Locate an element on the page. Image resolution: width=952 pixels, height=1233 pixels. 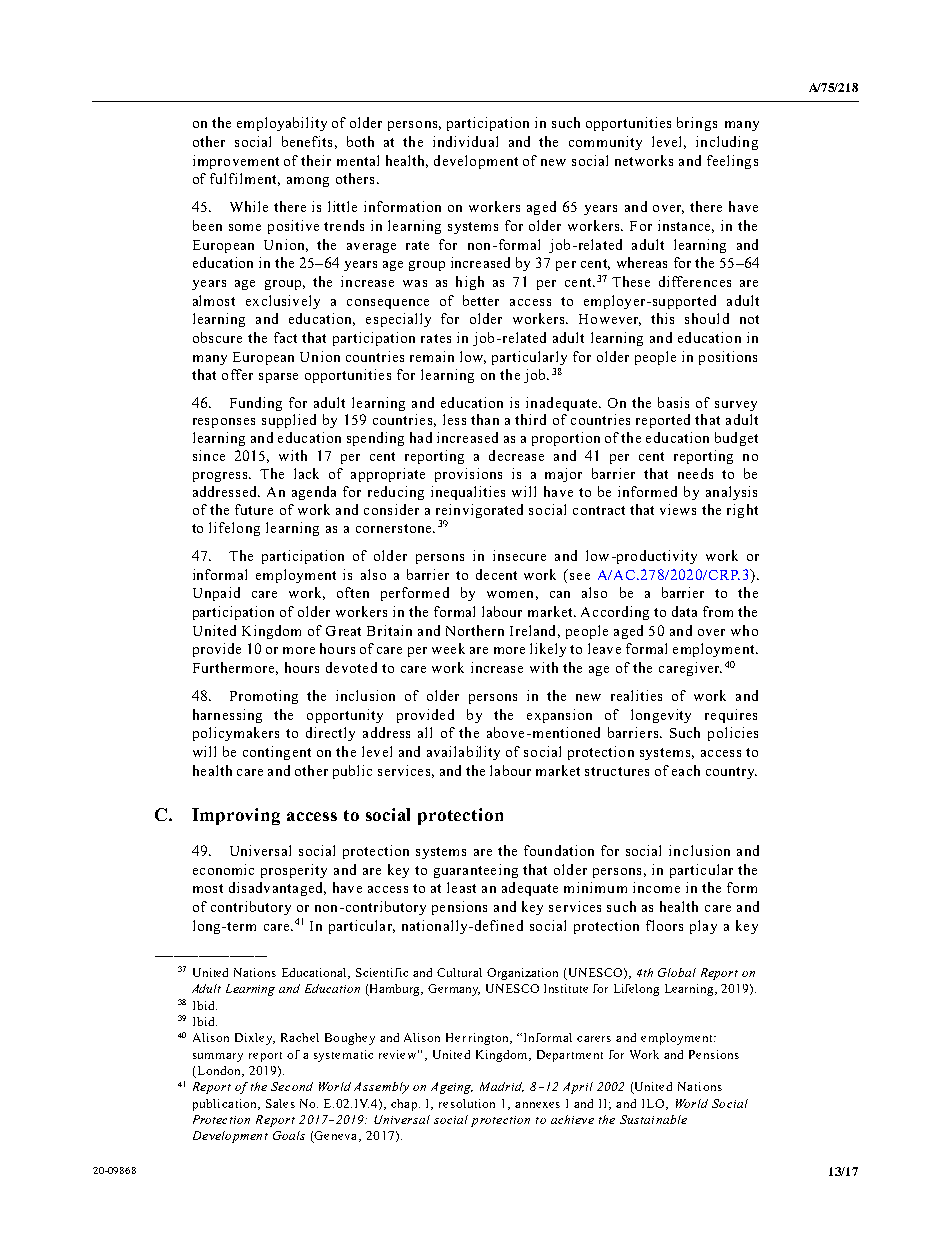
lack is located at coordinates (306, 473).
